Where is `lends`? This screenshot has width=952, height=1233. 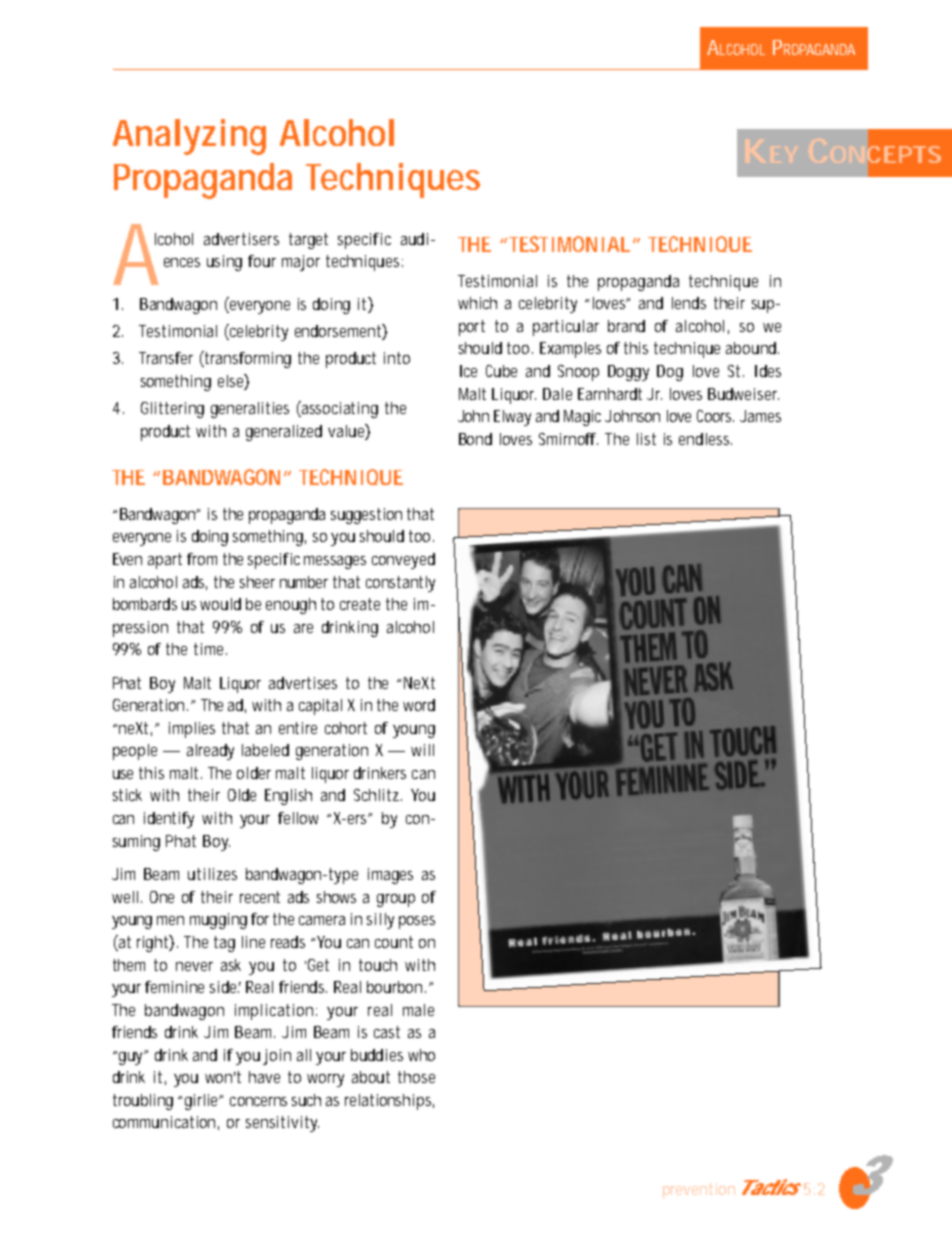 lends is located at coordinates (689, 303).
